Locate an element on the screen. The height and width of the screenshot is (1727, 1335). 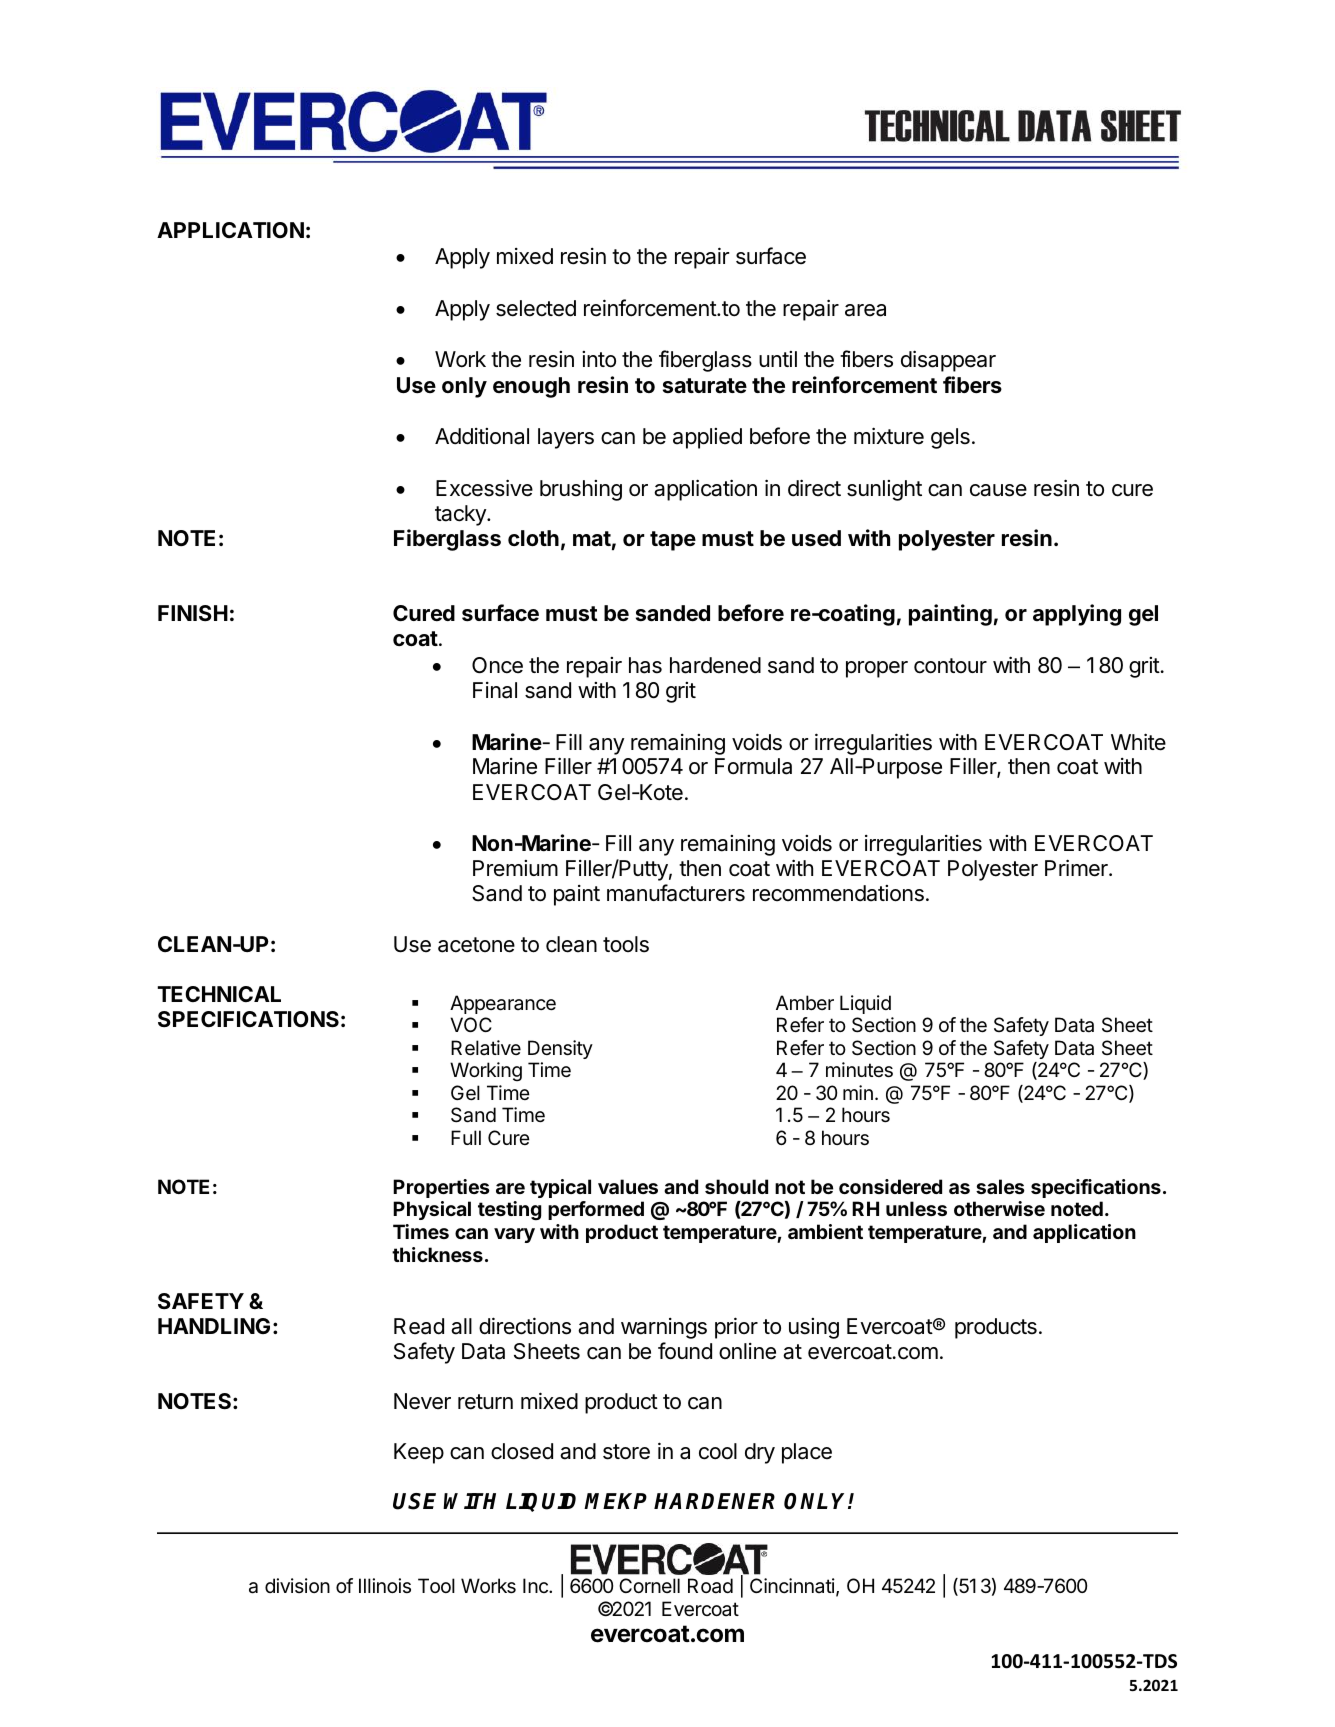
disappear is located at coordinates (948, 361).
